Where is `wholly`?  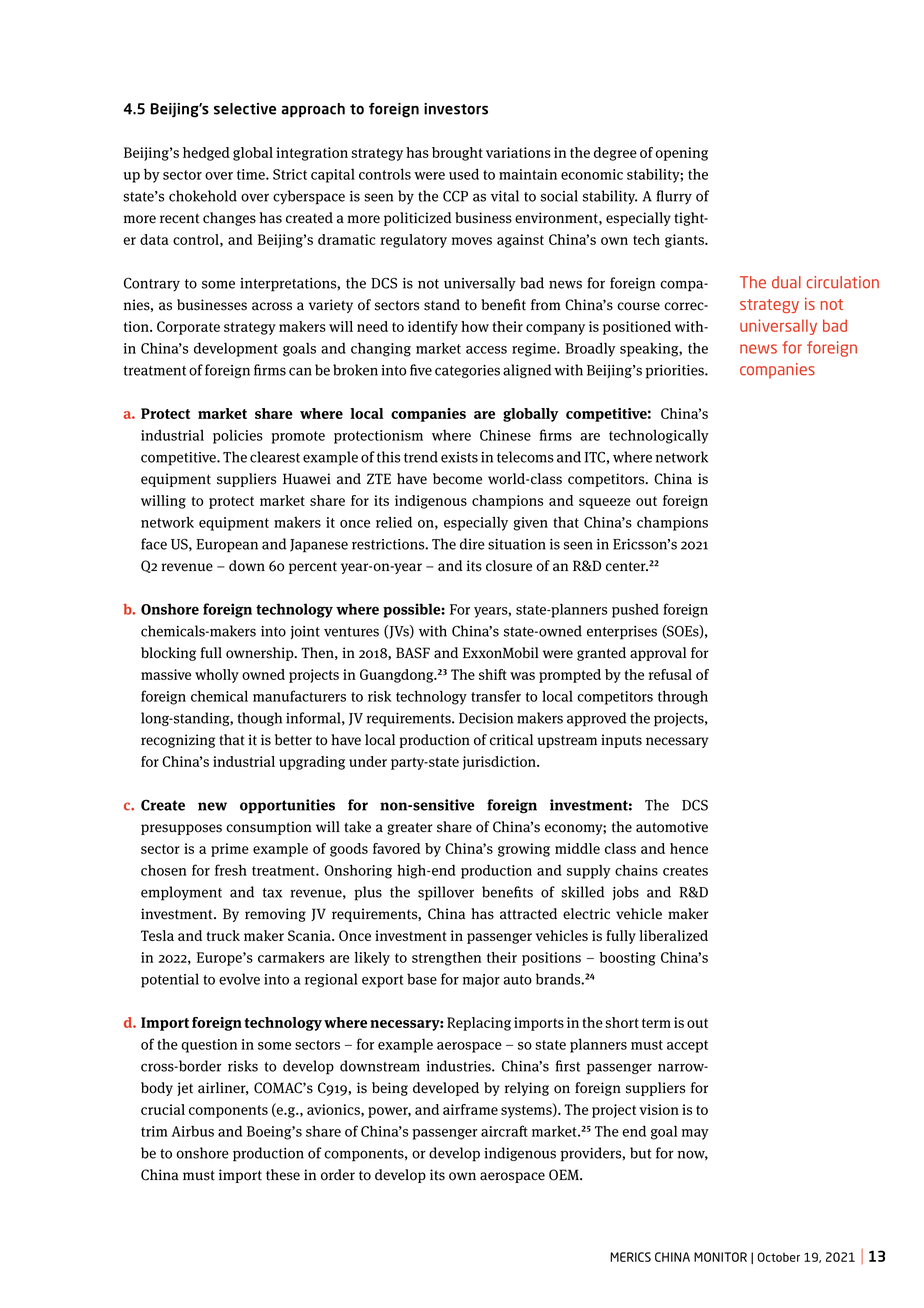
wholly is located at coordinates (217, 676).
